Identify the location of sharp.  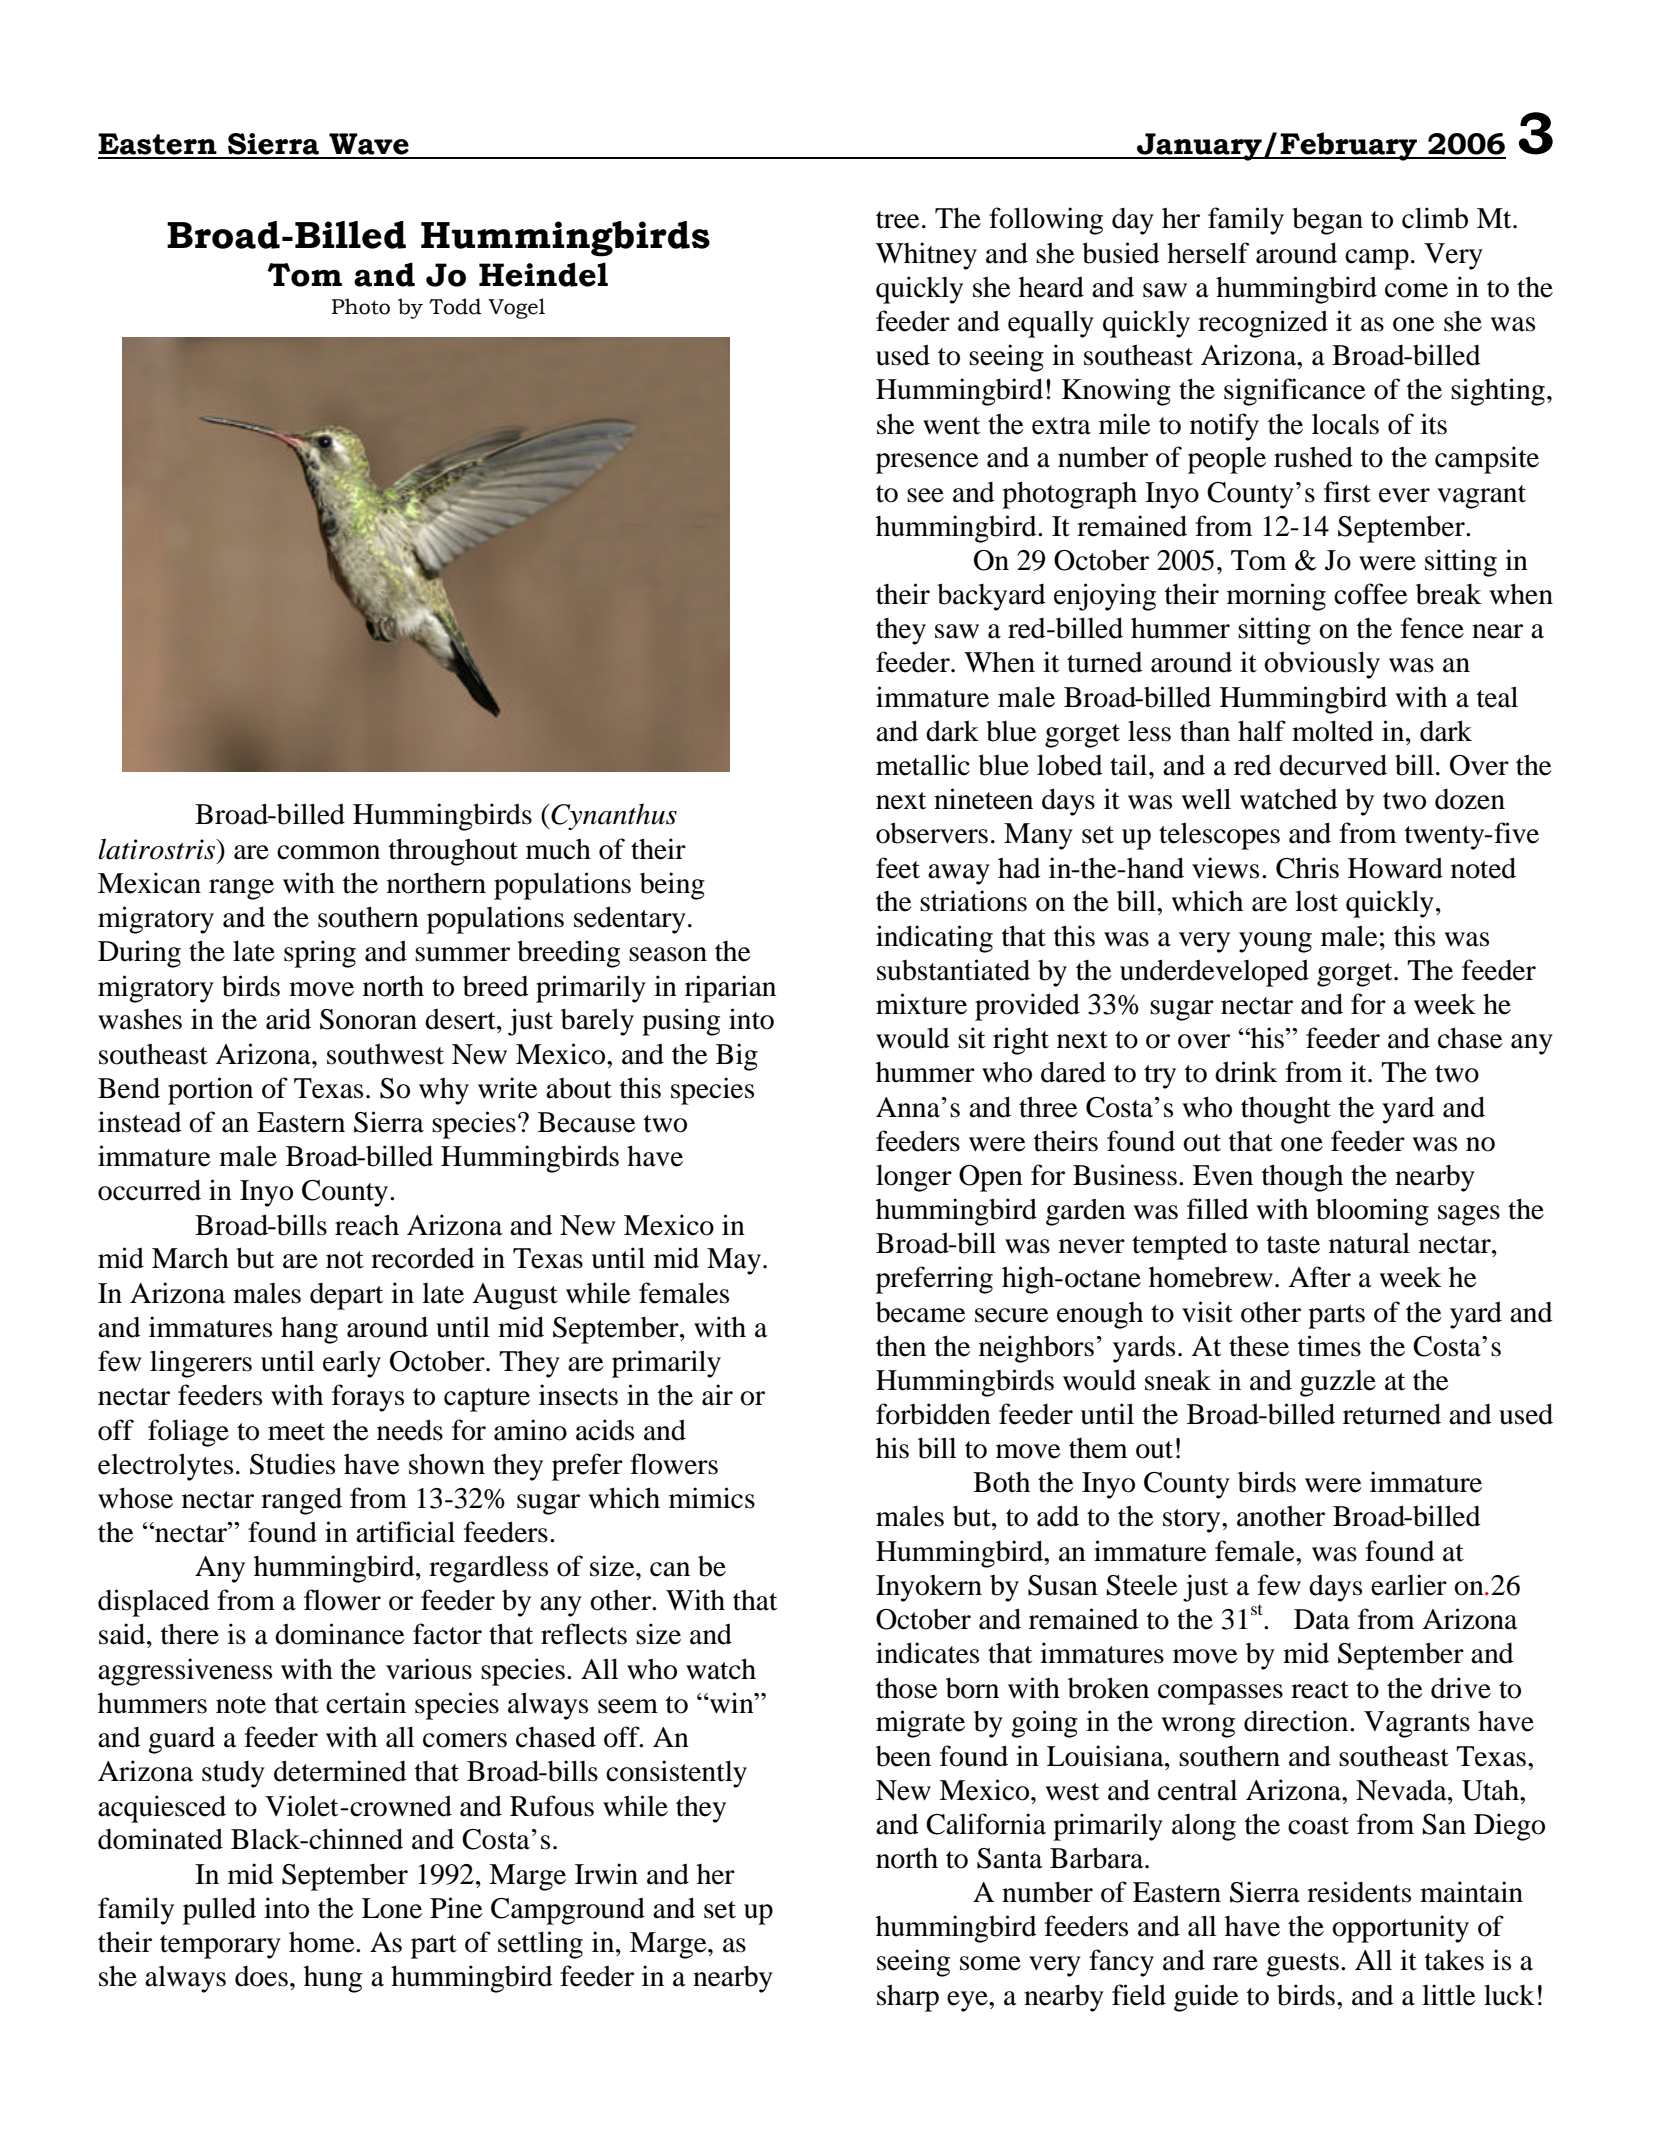
(908, 1998).
